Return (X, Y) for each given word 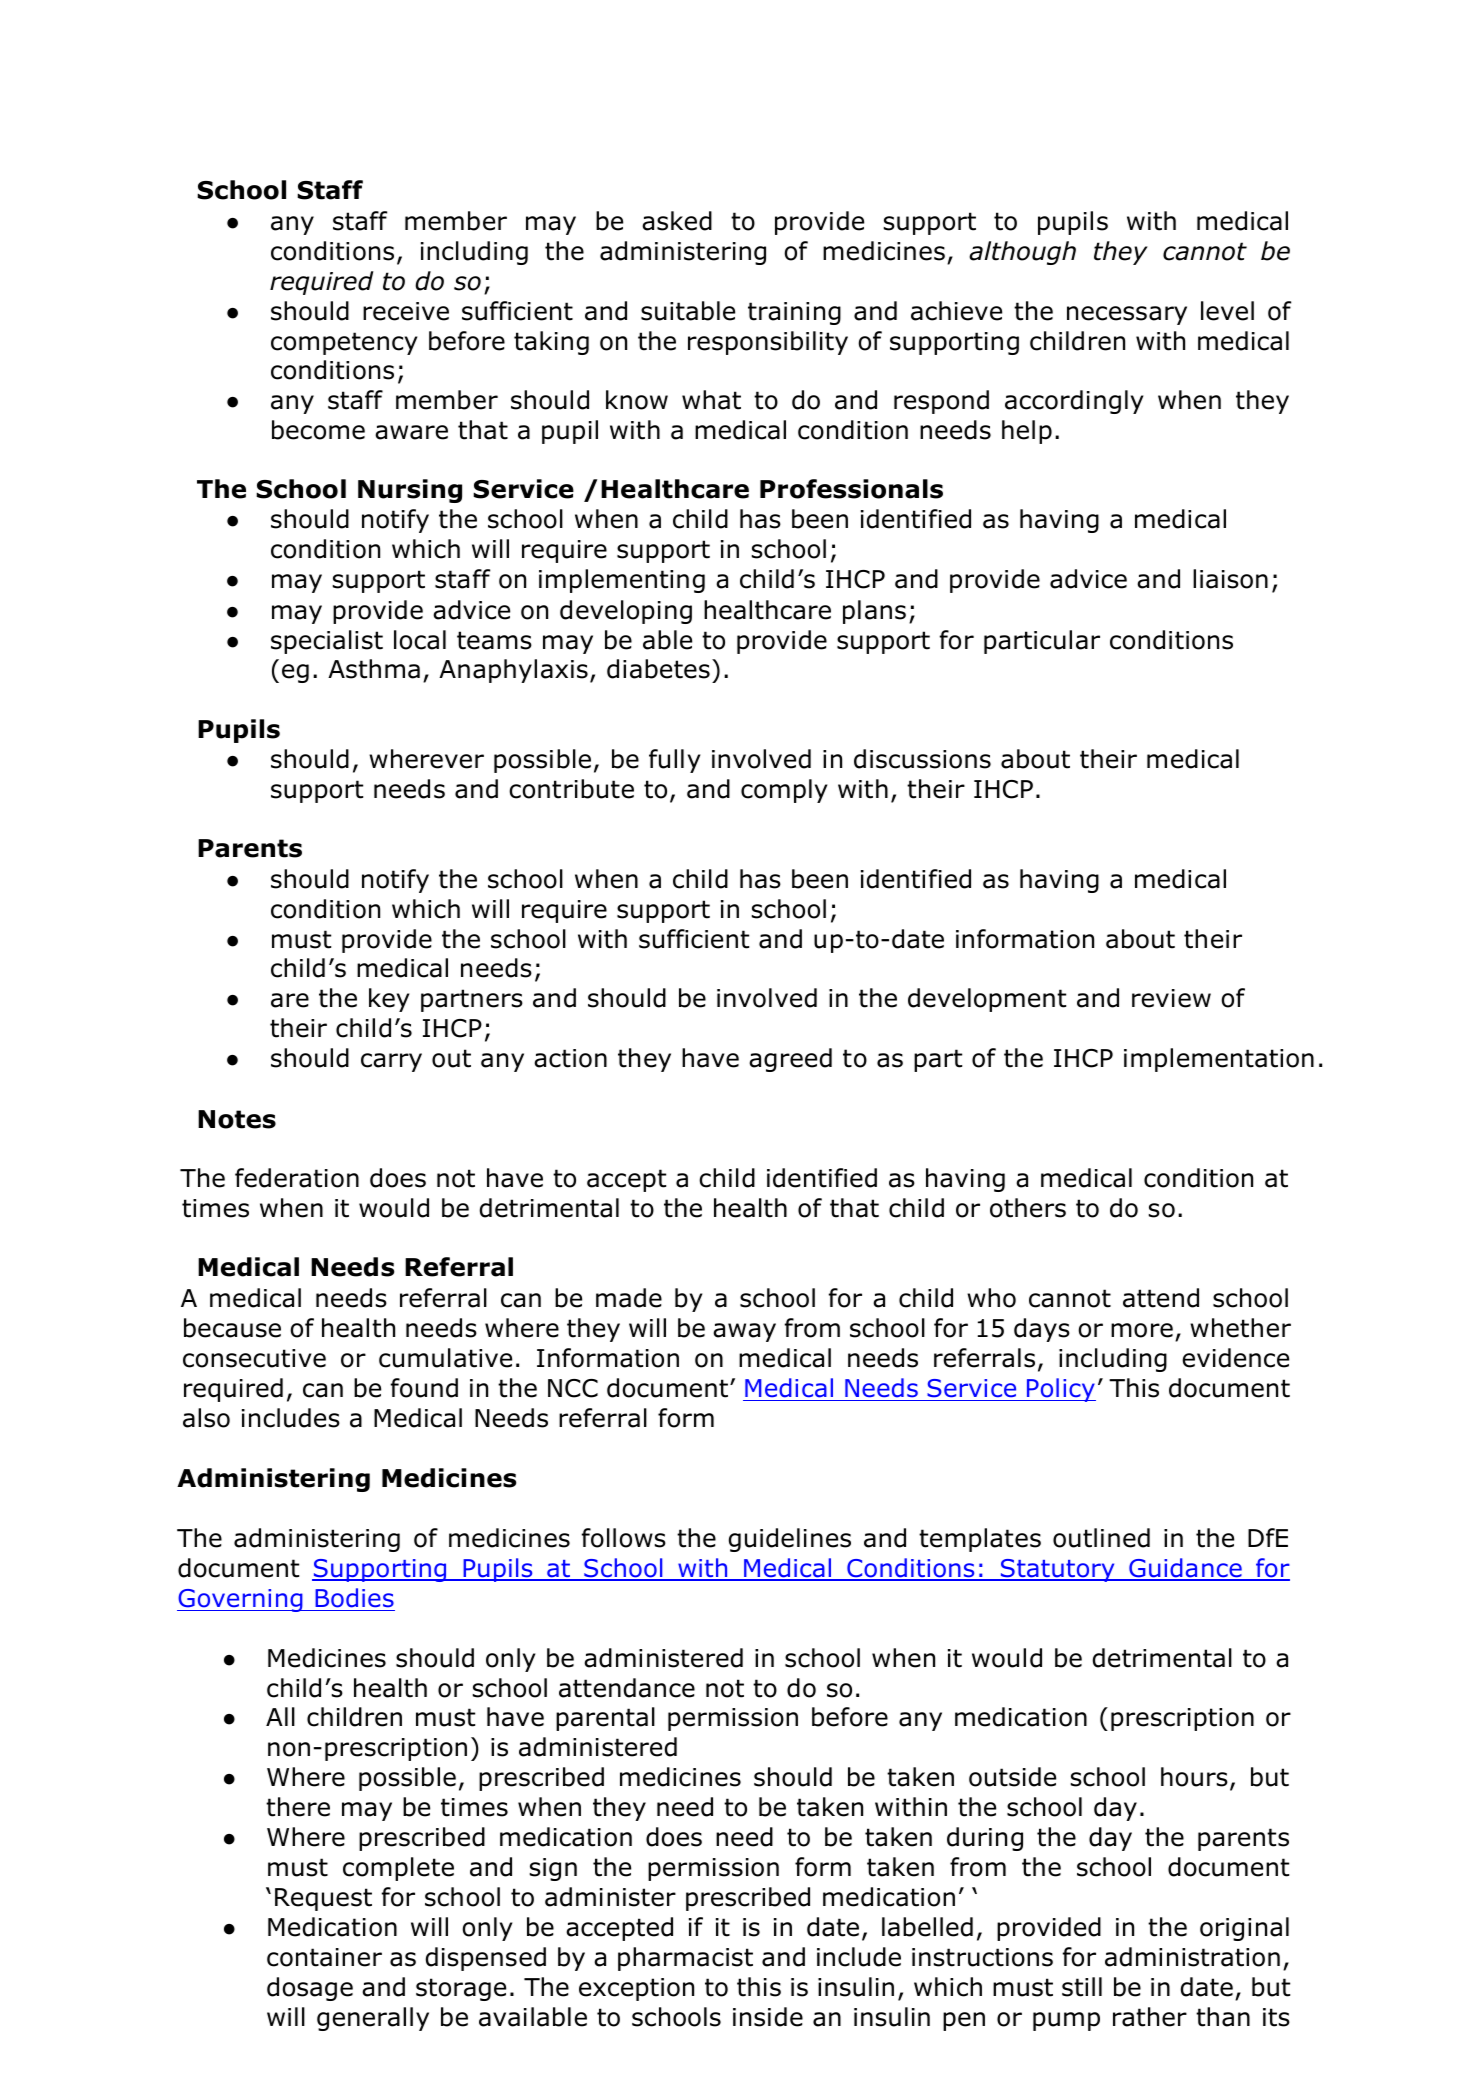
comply (784, 791)
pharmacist (685, 1959)
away (744, 1332)
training (794, 313)
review (1171, 998)
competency (344, 343)
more (1142, 1330)
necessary (1127, 315)
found (424, 1388)
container (324, 1957)
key (389, 1000)
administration (1192, 1957)
